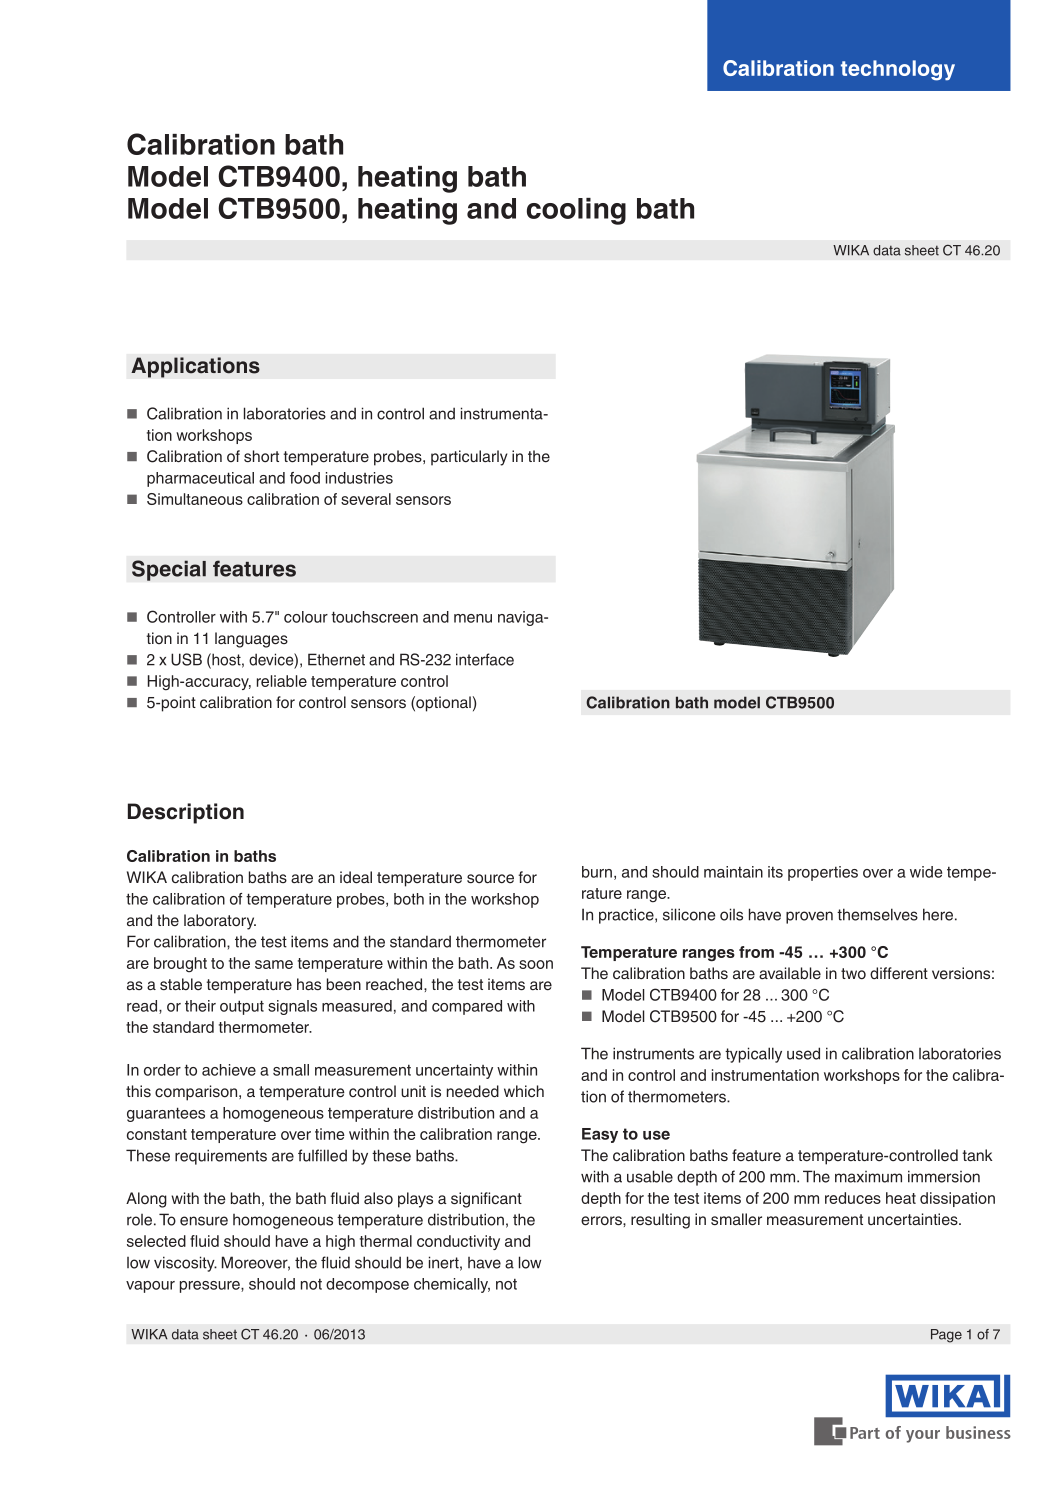  Describe the element at coordinates (898, 70) in the page. I see `technology` at that location.
